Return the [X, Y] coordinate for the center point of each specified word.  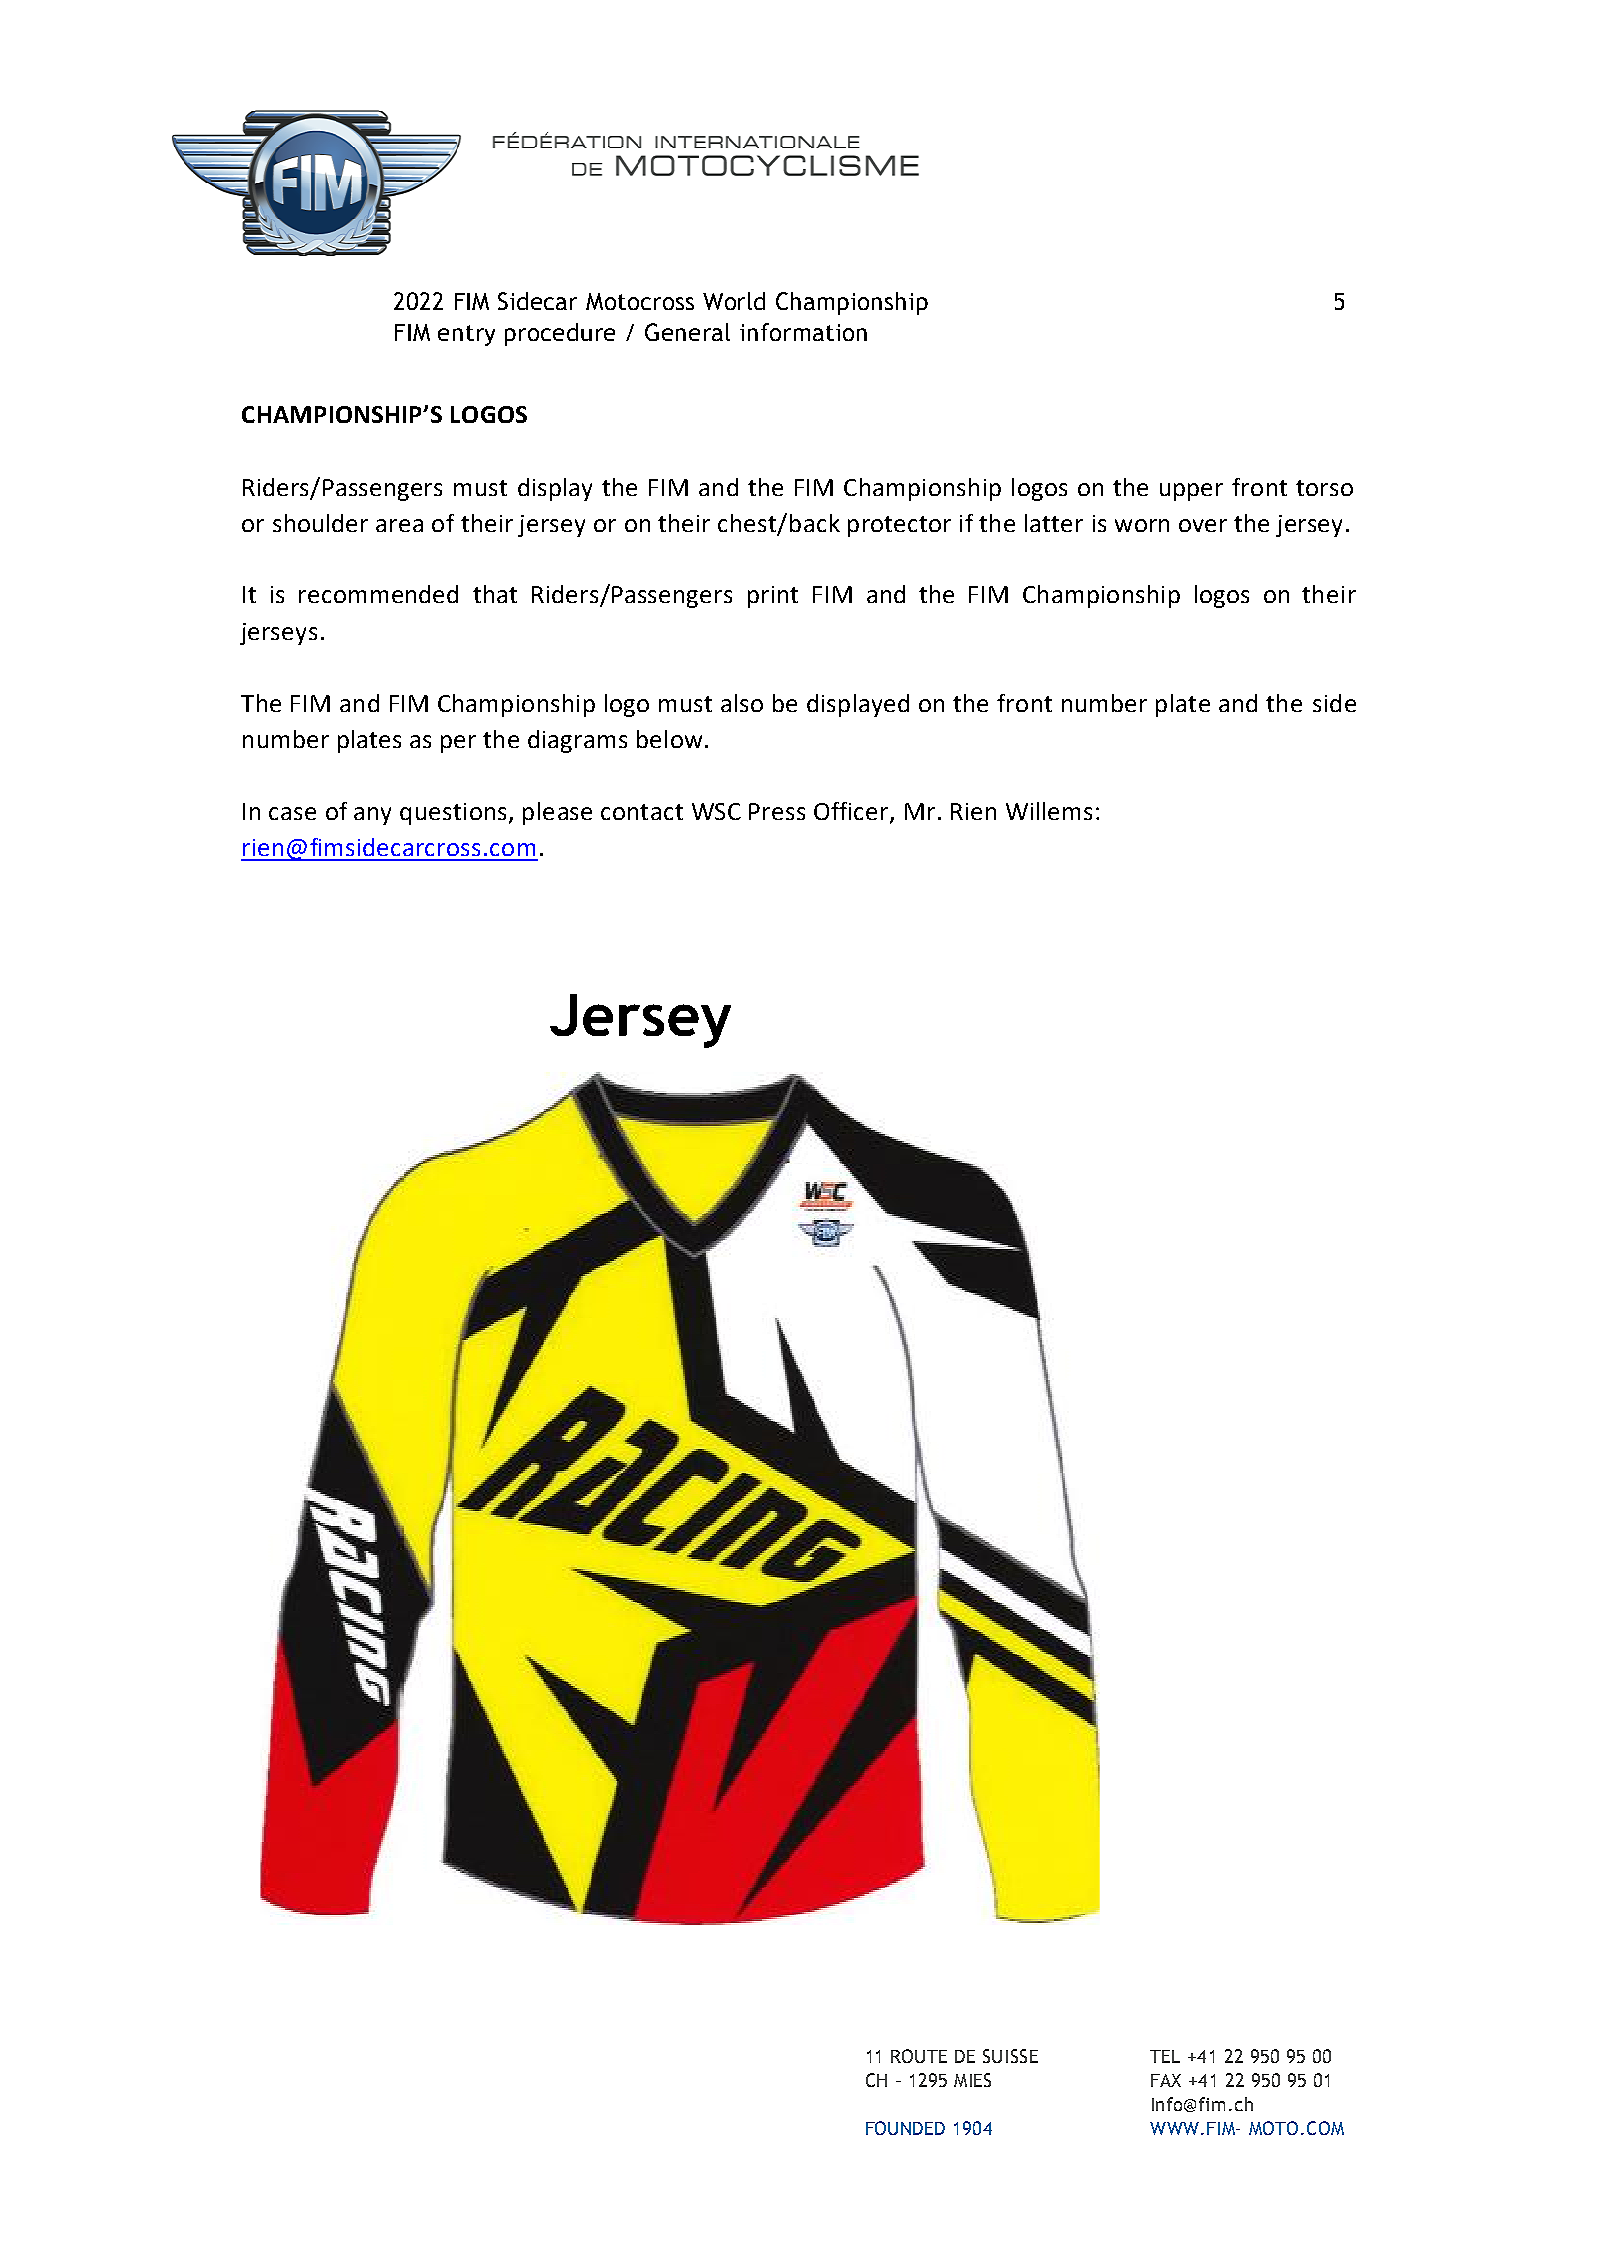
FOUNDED [905, 2128]
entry [466, 335]
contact [642, 812]
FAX [1166, 2080]
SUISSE [1010, 2056]
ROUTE [919, 2056]
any [372, 816]
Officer [852, 812]
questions [453, 814]
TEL [1165, 2056]
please [557, 813]
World [734, 301]
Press [777, 811]
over [1203, 525]
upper [1191, 492]
